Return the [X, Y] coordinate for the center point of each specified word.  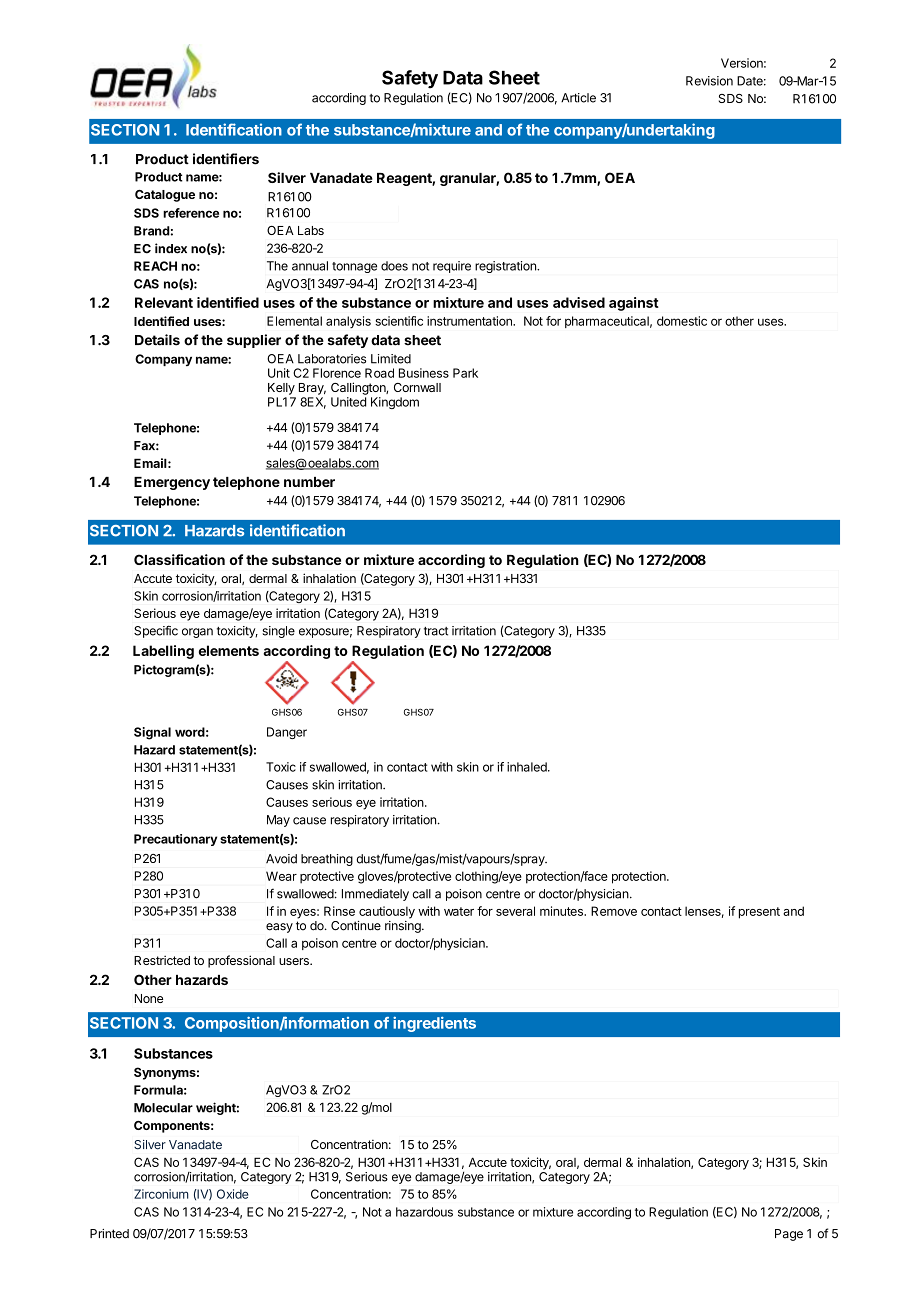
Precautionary [175, 840]
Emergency [172, 483]
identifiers [226, 159]
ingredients [434, 1024]
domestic [682, 321]
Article [578, 98]
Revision [709, 81]
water [459, 911]
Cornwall [417, 387]
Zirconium [161, 1194]
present [759, 913]
